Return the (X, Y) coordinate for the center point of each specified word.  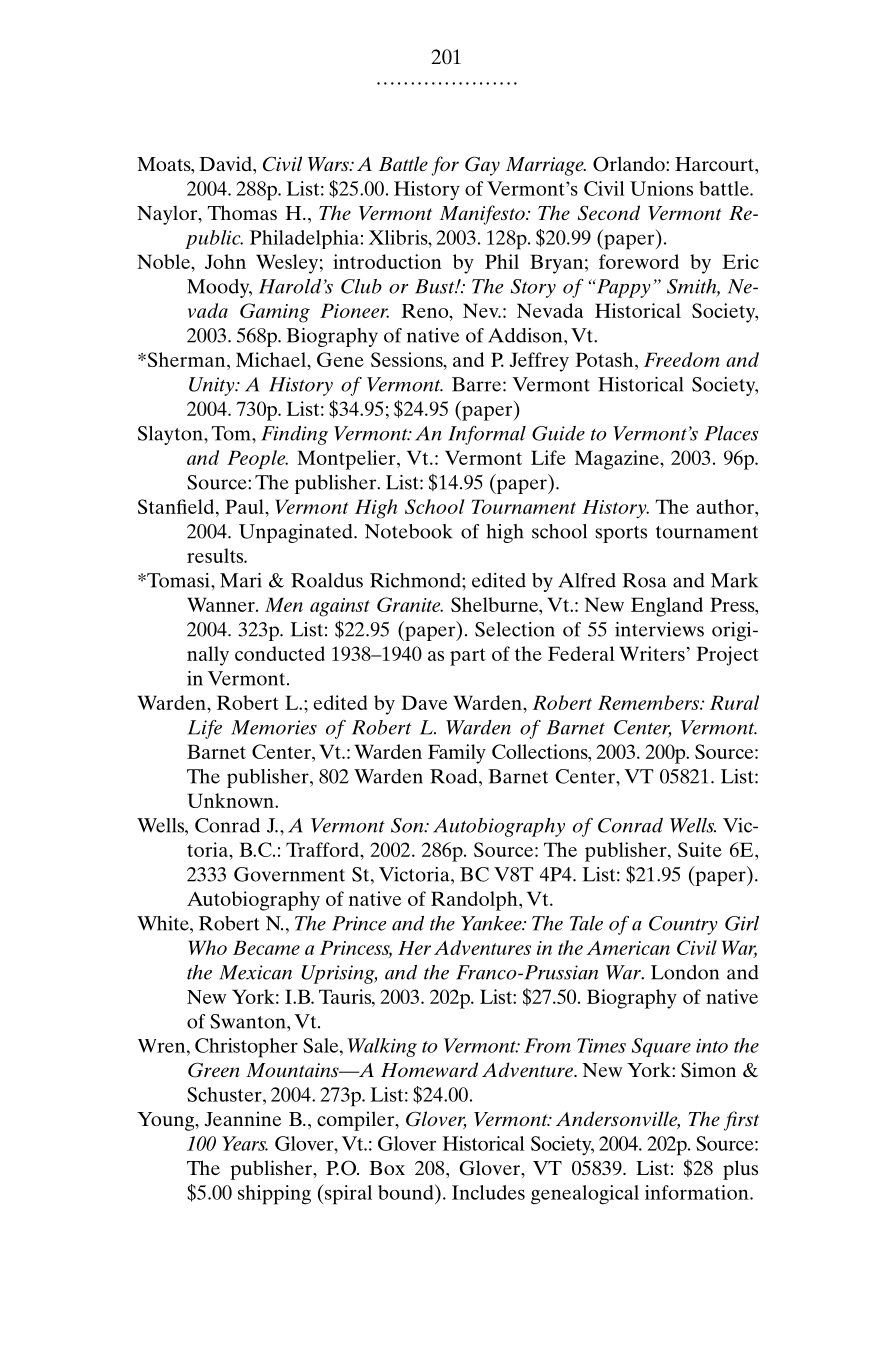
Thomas (242, 212)
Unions (661, 188)
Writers (652, 653)
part (468, 657)
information (698, 1192)
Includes (488, 1192)
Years (245, 1143)
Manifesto (483, 215)
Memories (274, 727)
